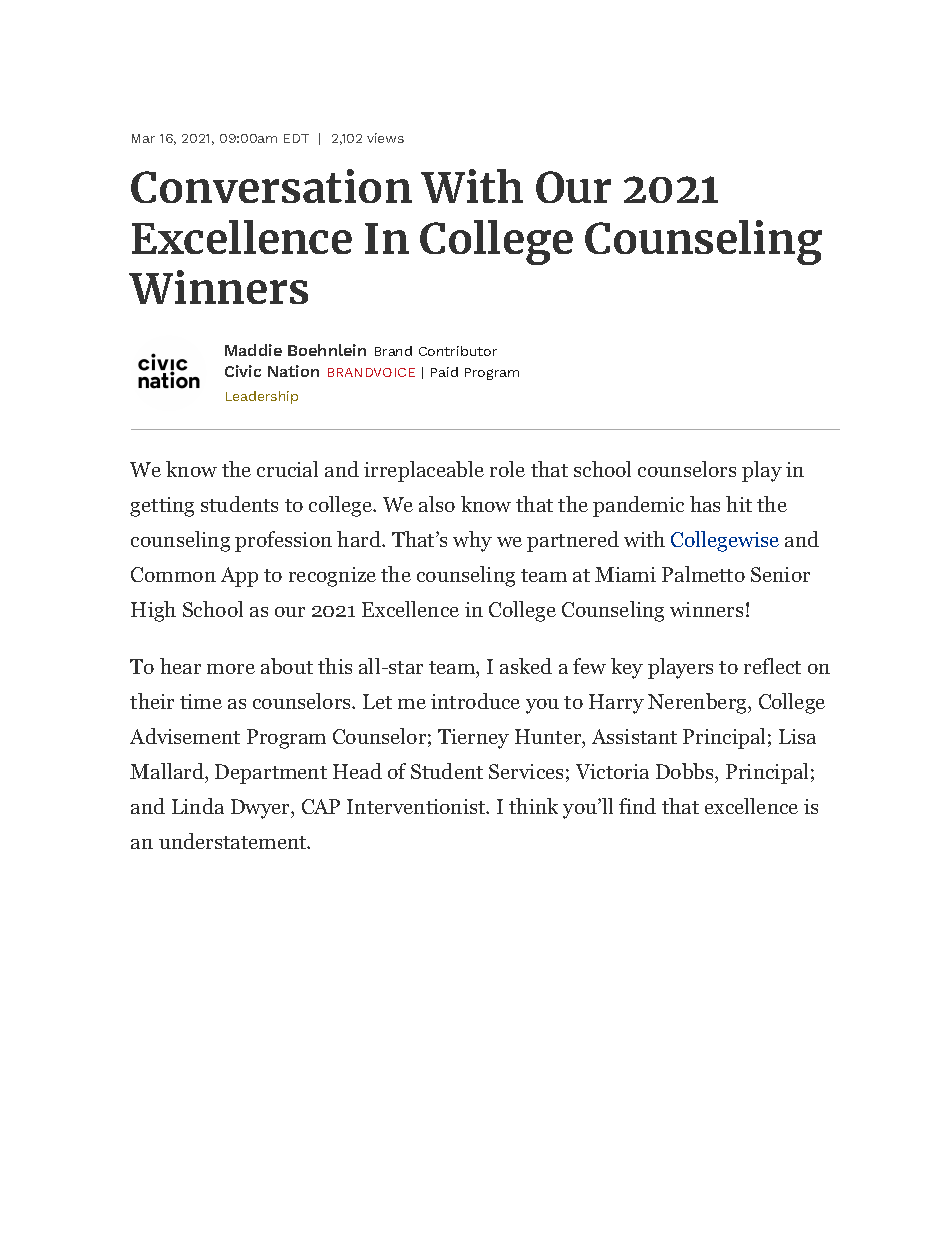  I want to click on views, so click(385, 138).
